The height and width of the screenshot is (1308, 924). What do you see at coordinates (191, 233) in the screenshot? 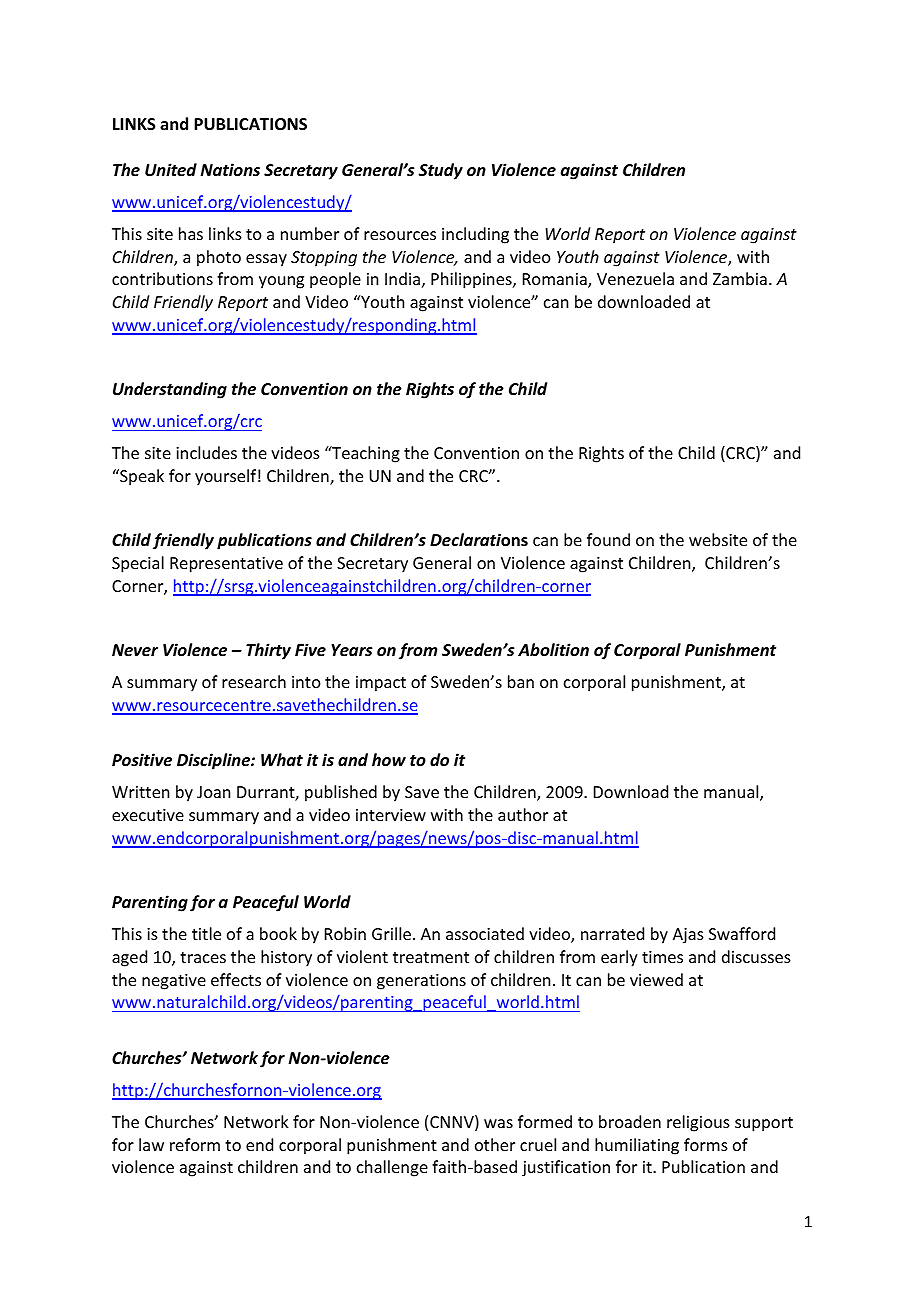
I see `has` at bounding box center [191, 233].
